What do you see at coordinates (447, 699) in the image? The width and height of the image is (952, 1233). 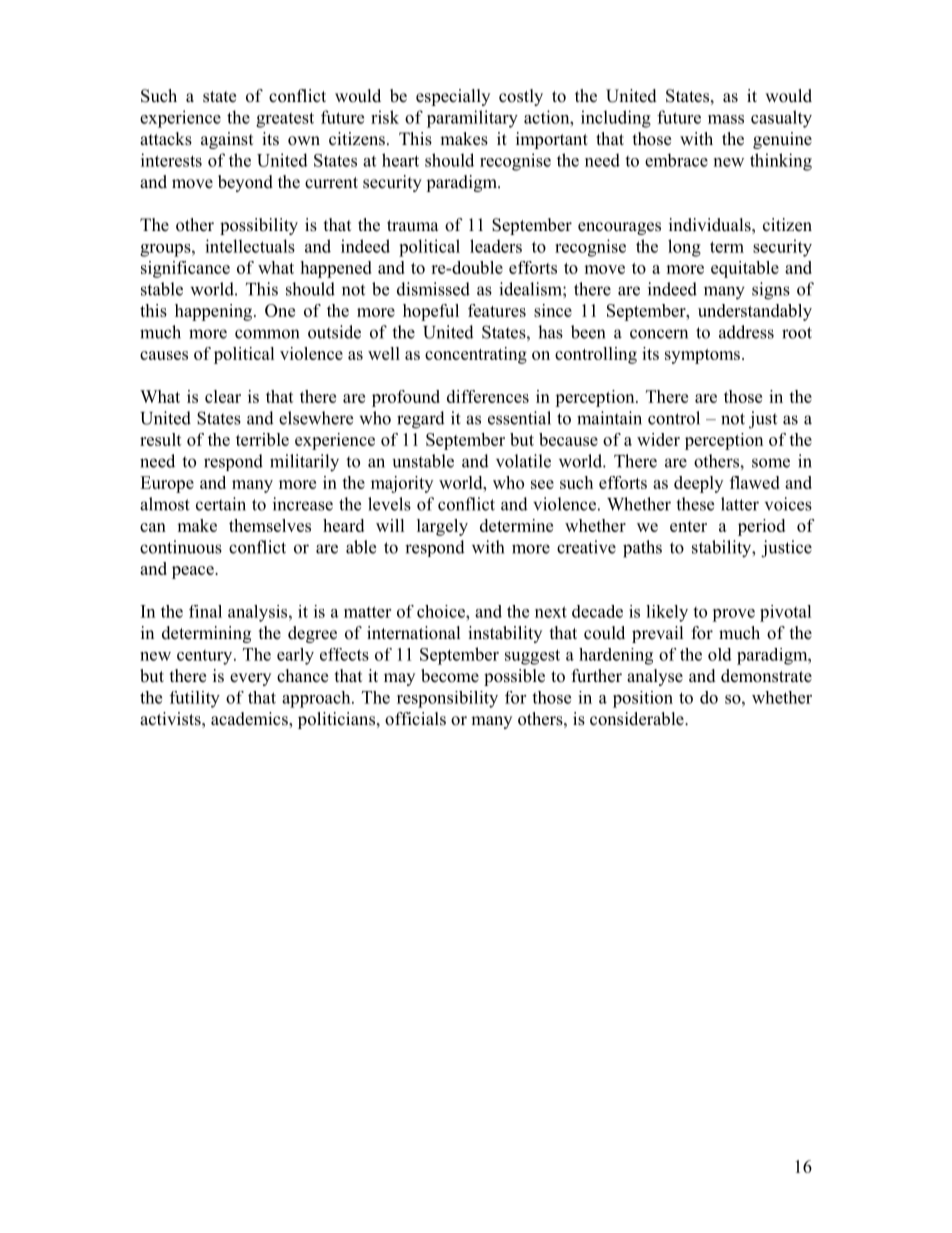 I see `responsibility` at bounding box center [447, 699].
